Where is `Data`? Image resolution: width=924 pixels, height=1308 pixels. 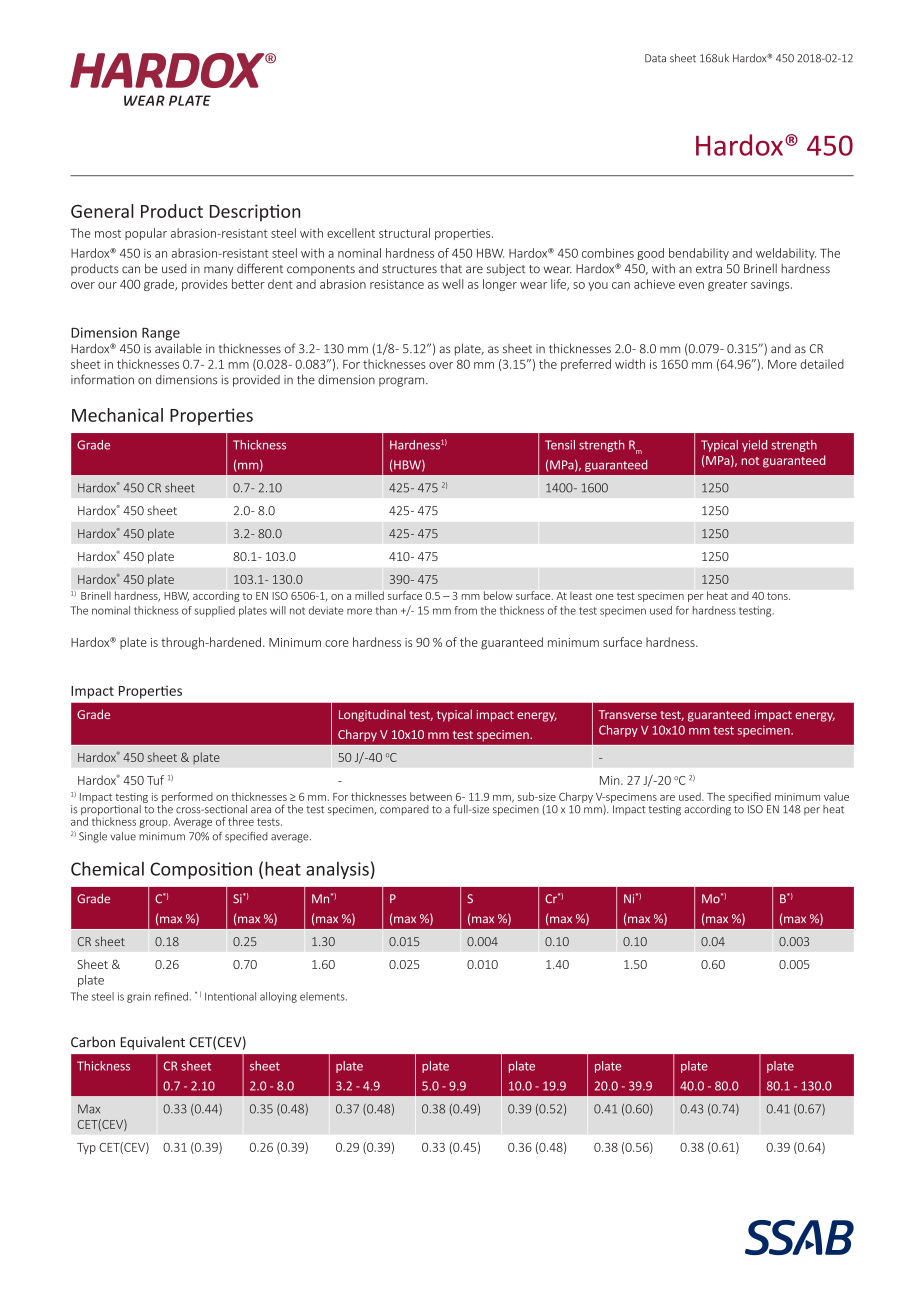 Data is located at coordinates (655, 58).
